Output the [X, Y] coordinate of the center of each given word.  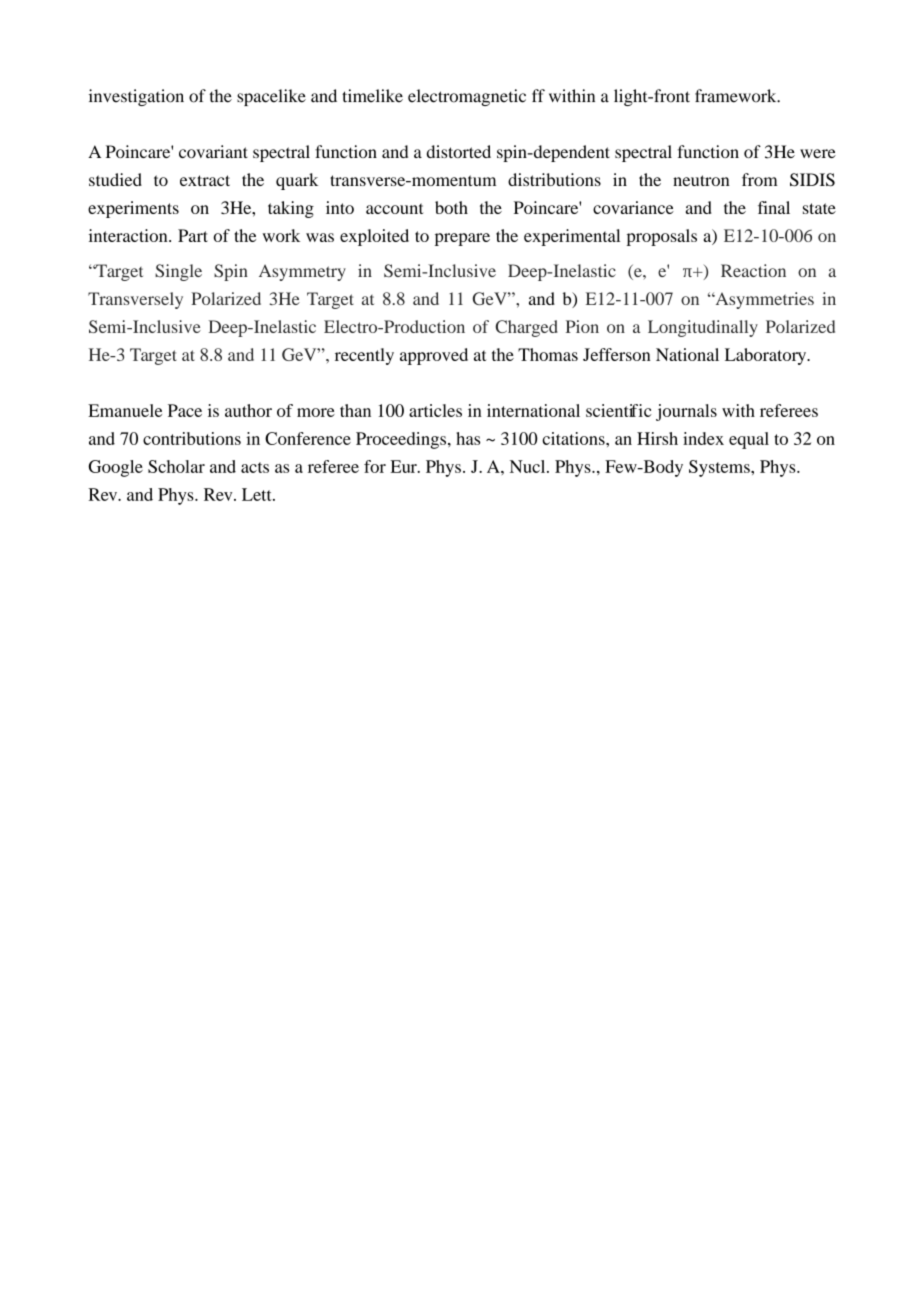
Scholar [176, 466]
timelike [372, 96]
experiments [133, 209]
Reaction [753, 270]
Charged [526, 328]
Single [178, 272]
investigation [136, 97]
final [774, 207]
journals [686, 412]
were [818, 153]
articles [435, 410]
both [451, 207]
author [248, 410]
